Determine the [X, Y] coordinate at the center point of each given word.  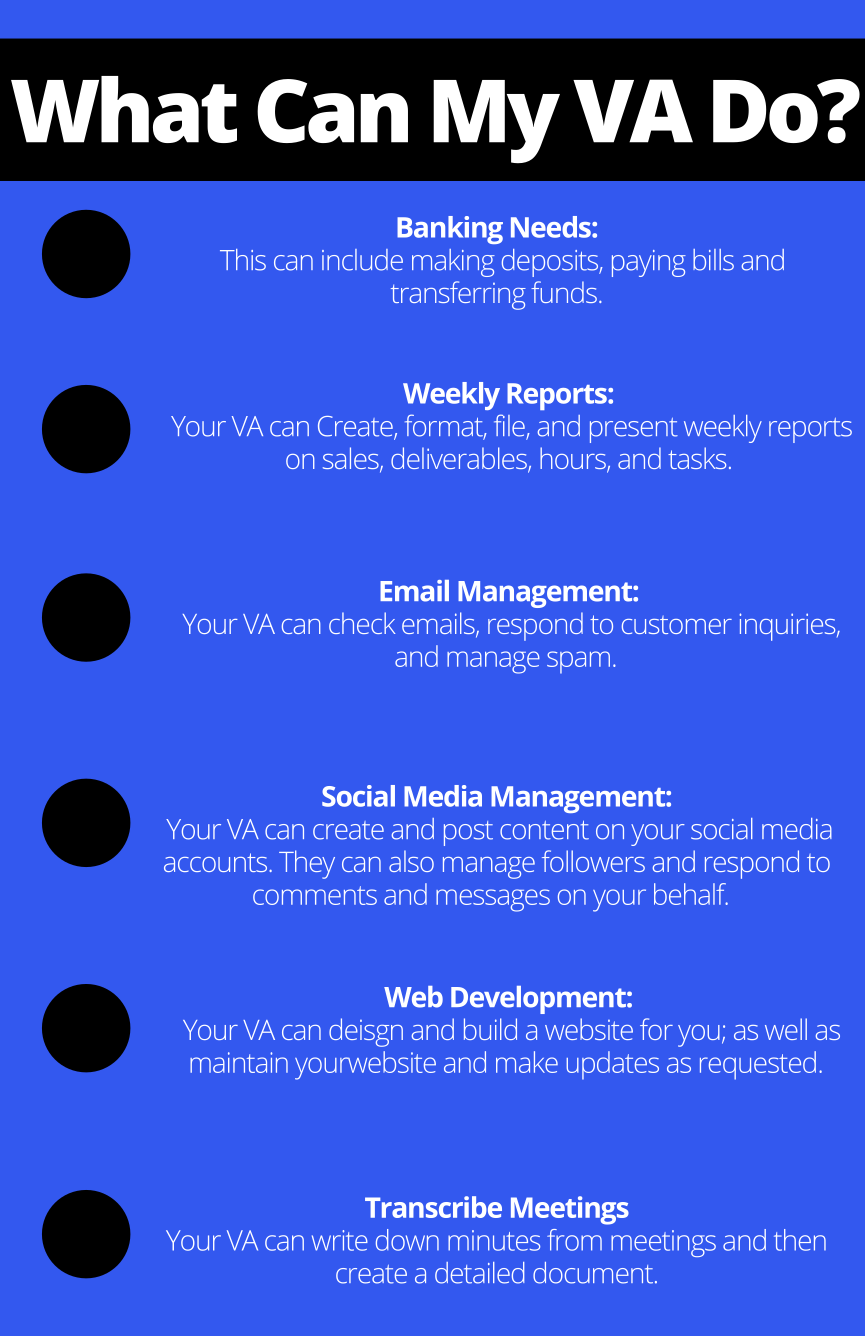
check [362, 623]
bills [713, 260]
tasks [697, 458]
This [243, 260]
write [340, 1240]
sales [352, 459]
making [453, 263]
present [634, 430]
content [544, 830]
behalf [691, 894]
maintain [239, 1062]
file [510, 426]
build [490, 1029]
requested [758, 1065]
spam [578, 662]
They [307, 864]
